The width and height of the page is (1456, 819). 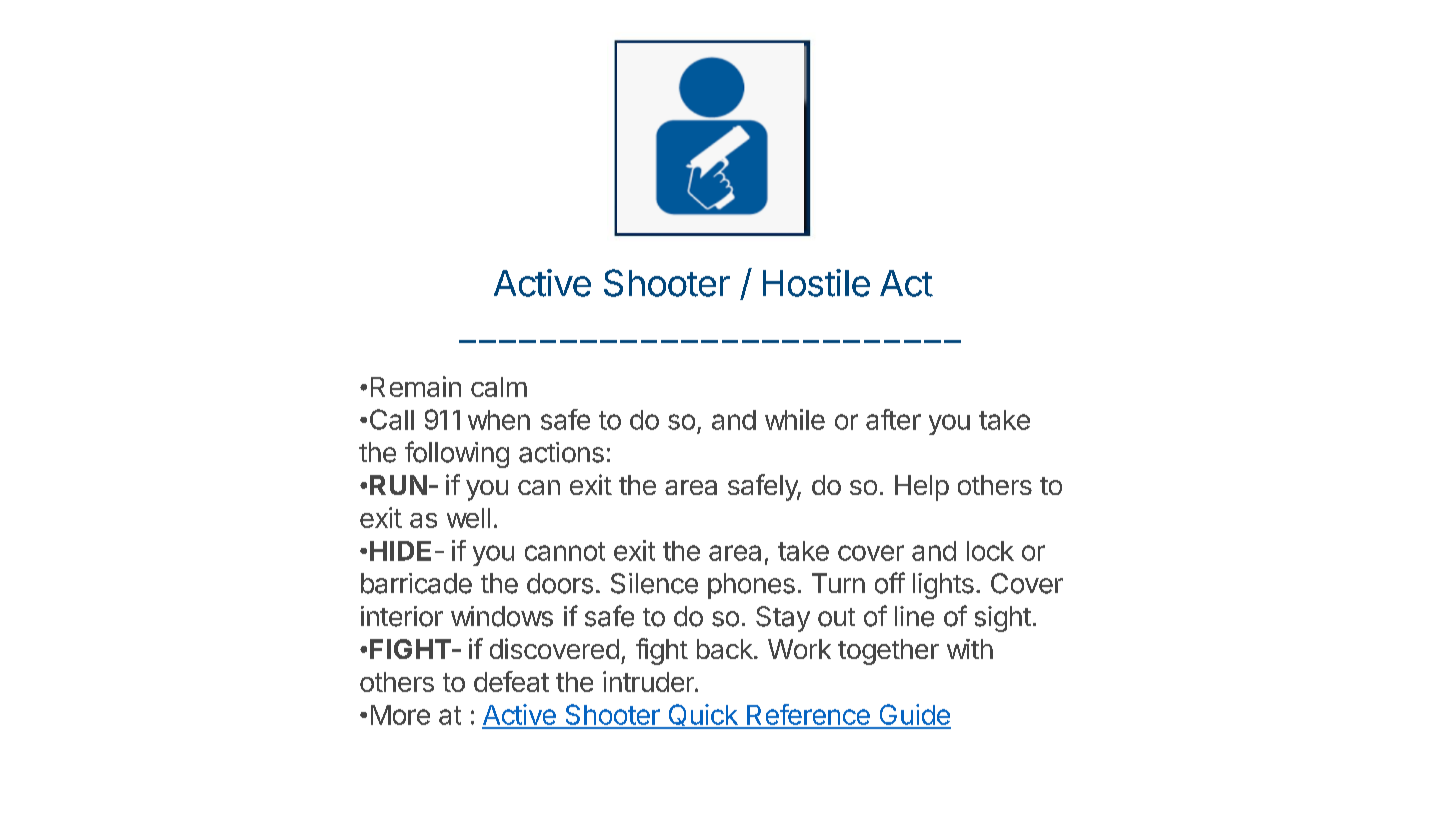 I want to click on More, so click(x=400, y=715).
